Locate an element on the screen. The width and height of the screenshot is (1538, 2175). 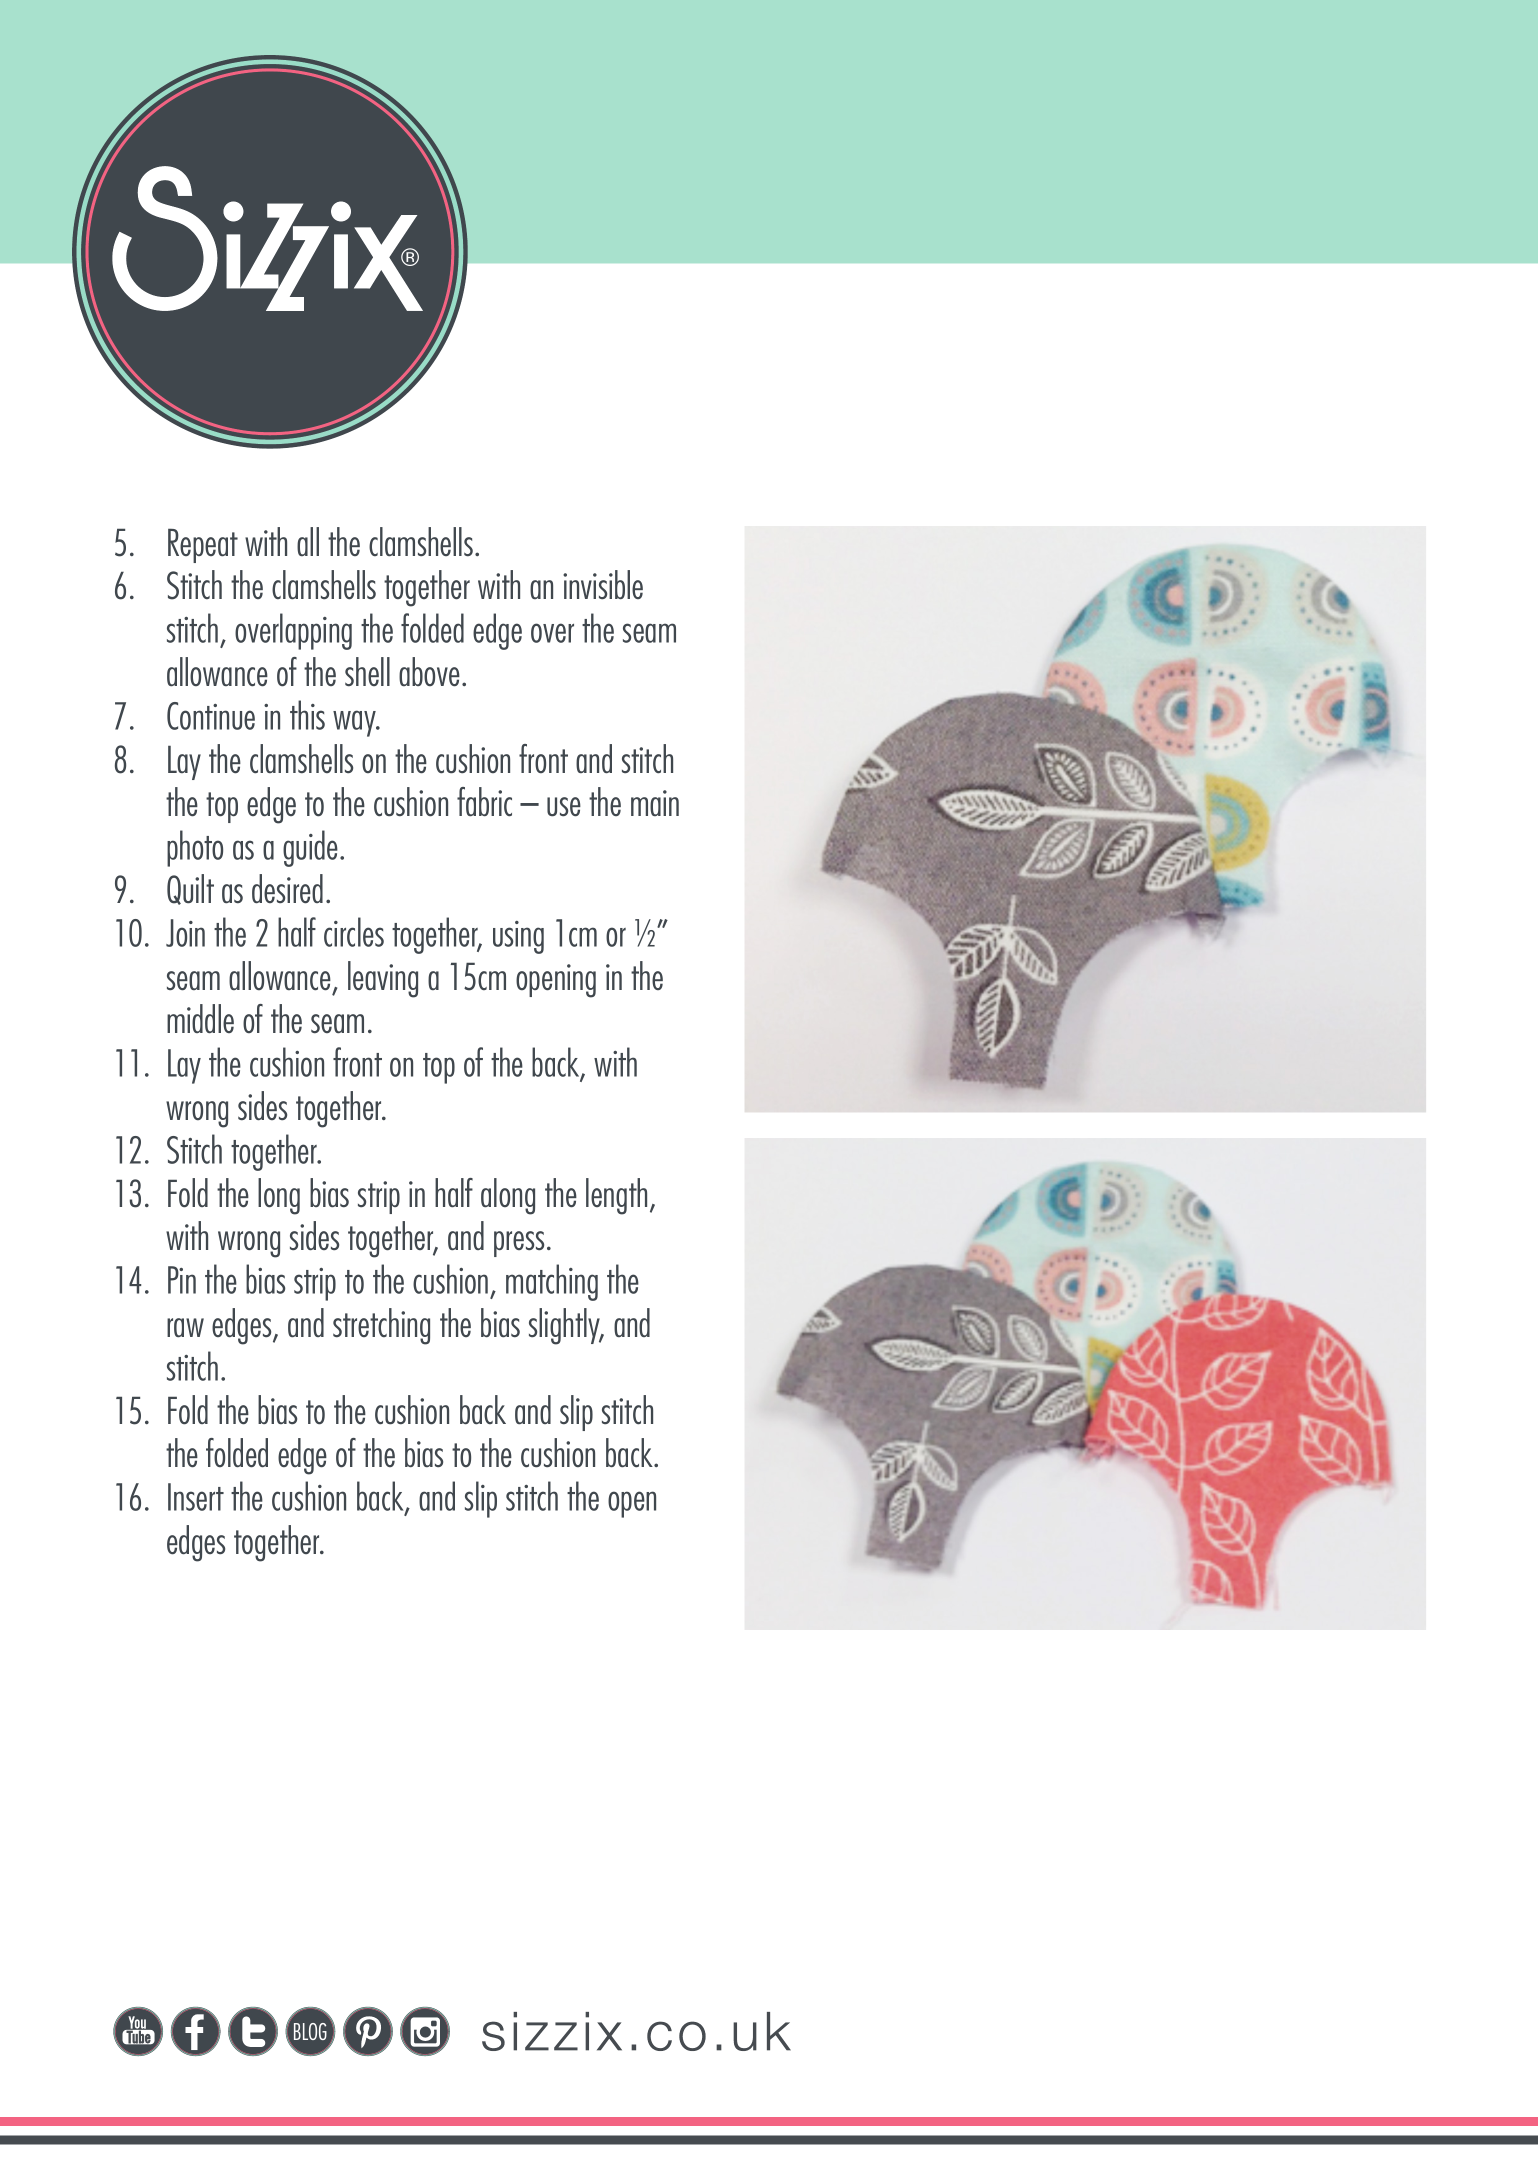
matching is located at coordinates (552, 1282).
